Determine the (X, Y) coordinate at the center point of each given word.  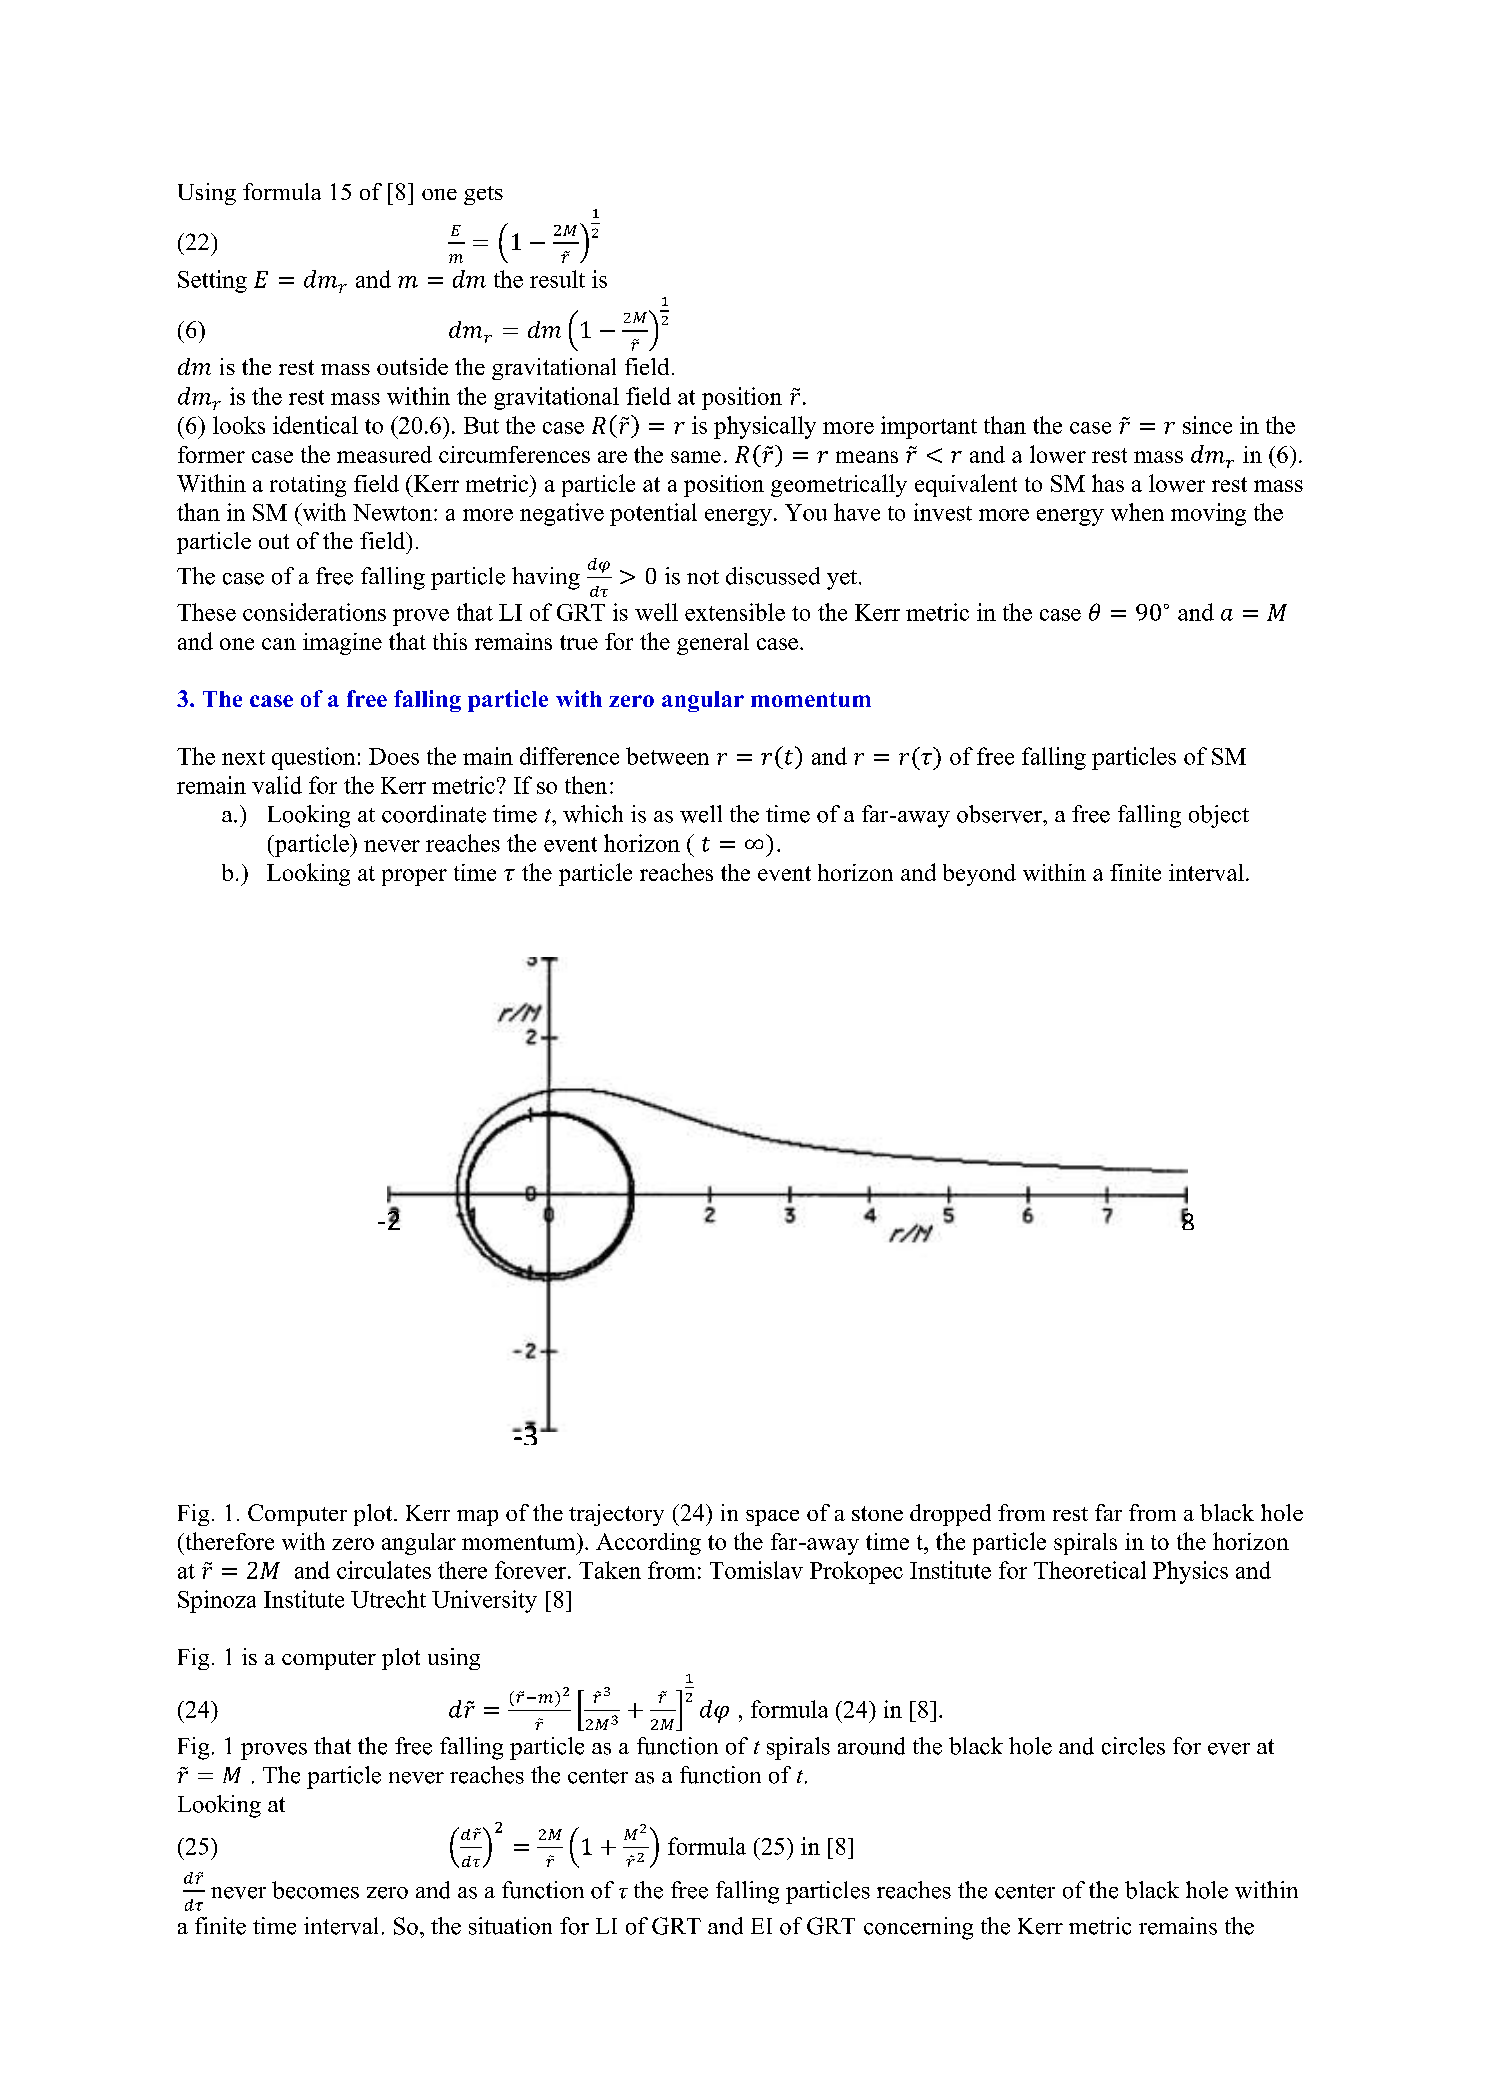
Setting (212, 281)
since (1207, 425)
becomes (315, 1890)
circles (1133, 1746)
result (557, 279)
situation (510, 1926)
